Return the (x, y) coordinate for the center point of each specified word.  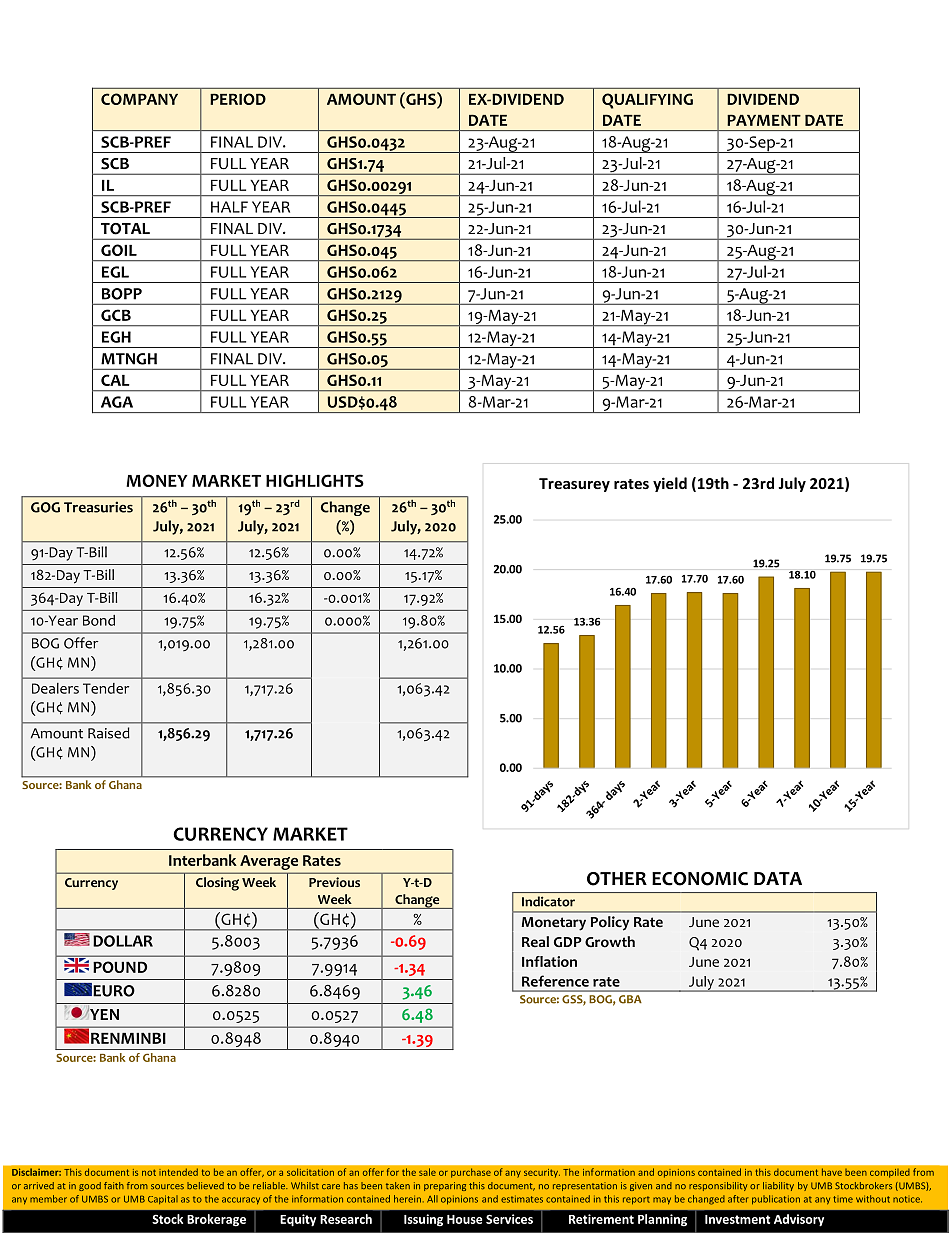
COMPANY (139, 99)
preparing (445, 1186)
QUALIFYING (647, 101)
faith (114, 1185)
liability (778, 1186)
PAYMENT (764, 120)
